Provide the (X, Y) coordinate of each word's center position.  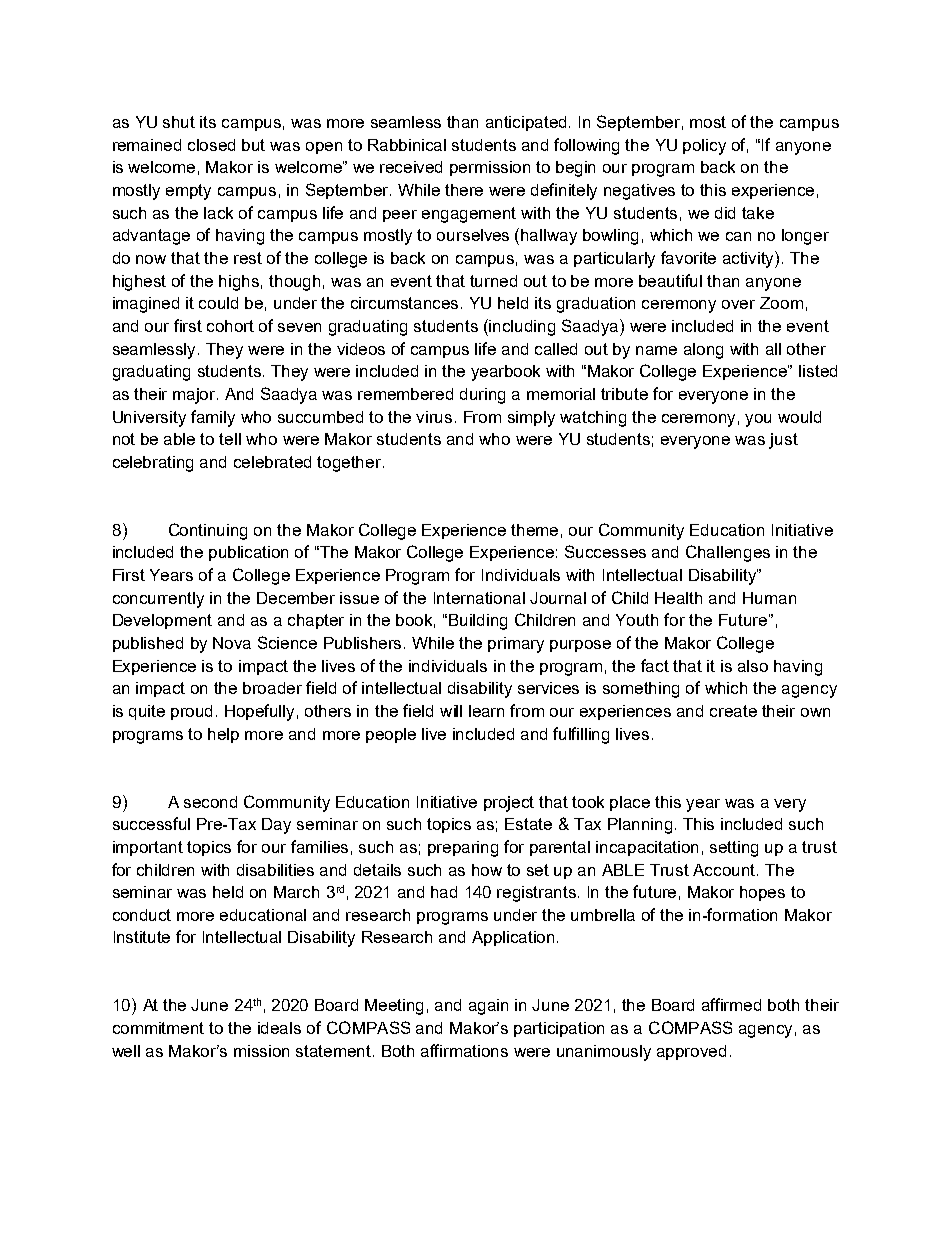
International (479, 598)
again (488, 1007)
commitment (158, 1028)
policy (704, 147)
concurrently (158, 600)
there (464, 190)
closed (211, 145)
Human (769, 598)
